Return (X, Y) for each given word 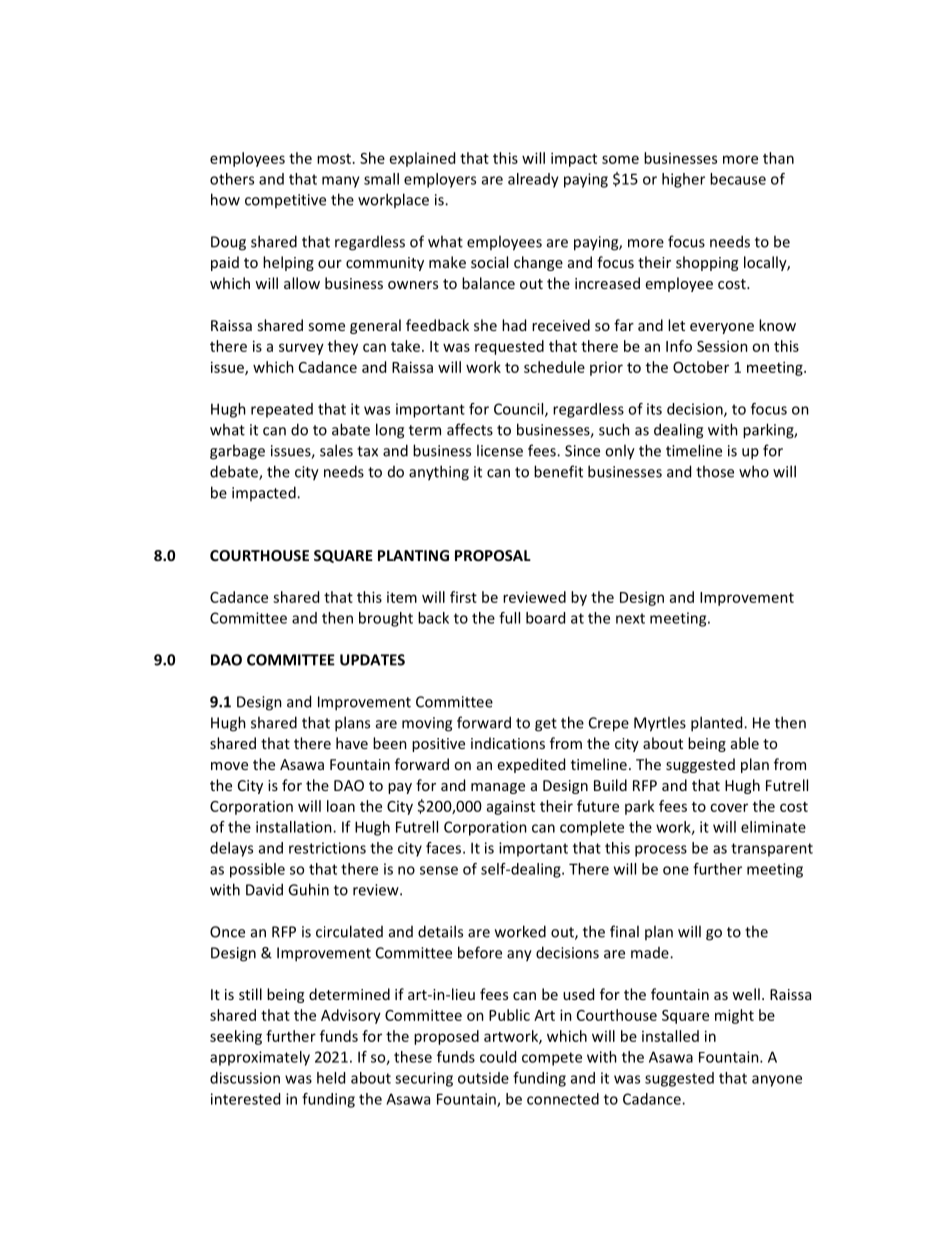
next (630, 618)
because (738, 179)
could (498, 1057)
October (701, 367)
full (509, 618)
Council (520, 410)
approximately (260, 1058)
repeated (282, 410)
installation (295, 827)
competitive (285, 201)
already (533, 180)
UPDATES (372, 660)
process (661, 851)
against (511, 807)
